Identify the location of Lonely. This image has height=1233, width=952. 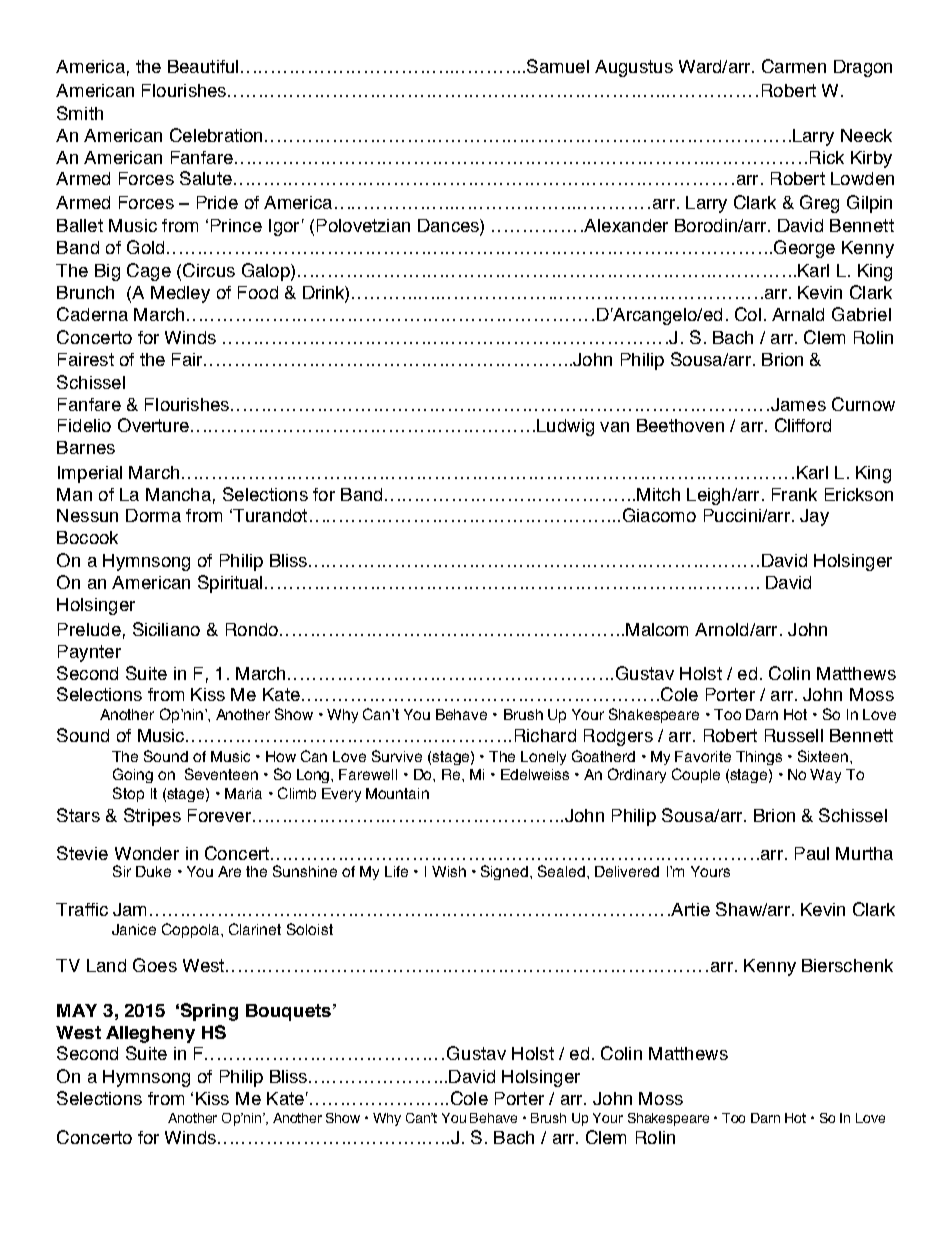
(543, 758).
